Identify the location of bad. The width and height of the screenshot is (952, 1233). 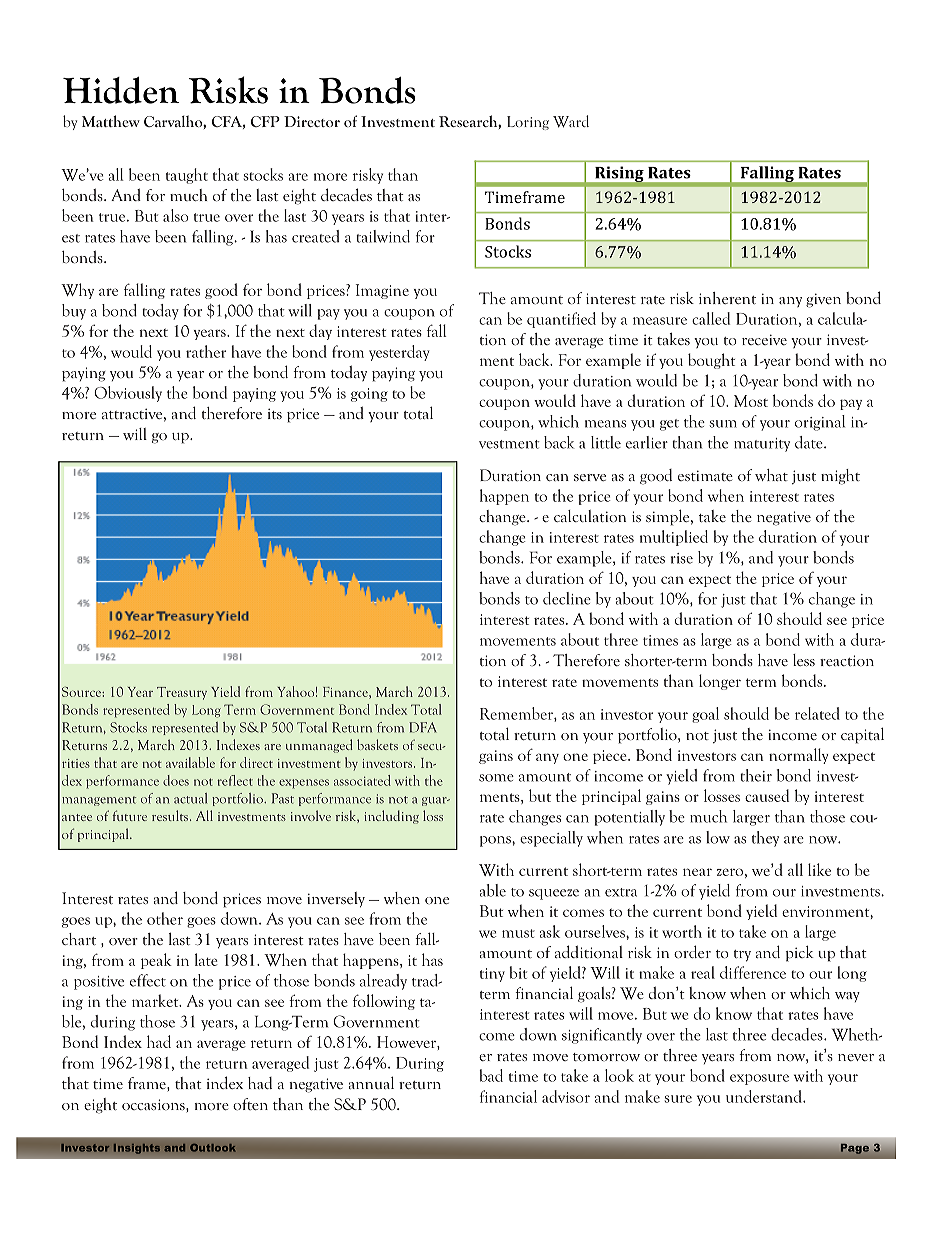
(491, 1075).
